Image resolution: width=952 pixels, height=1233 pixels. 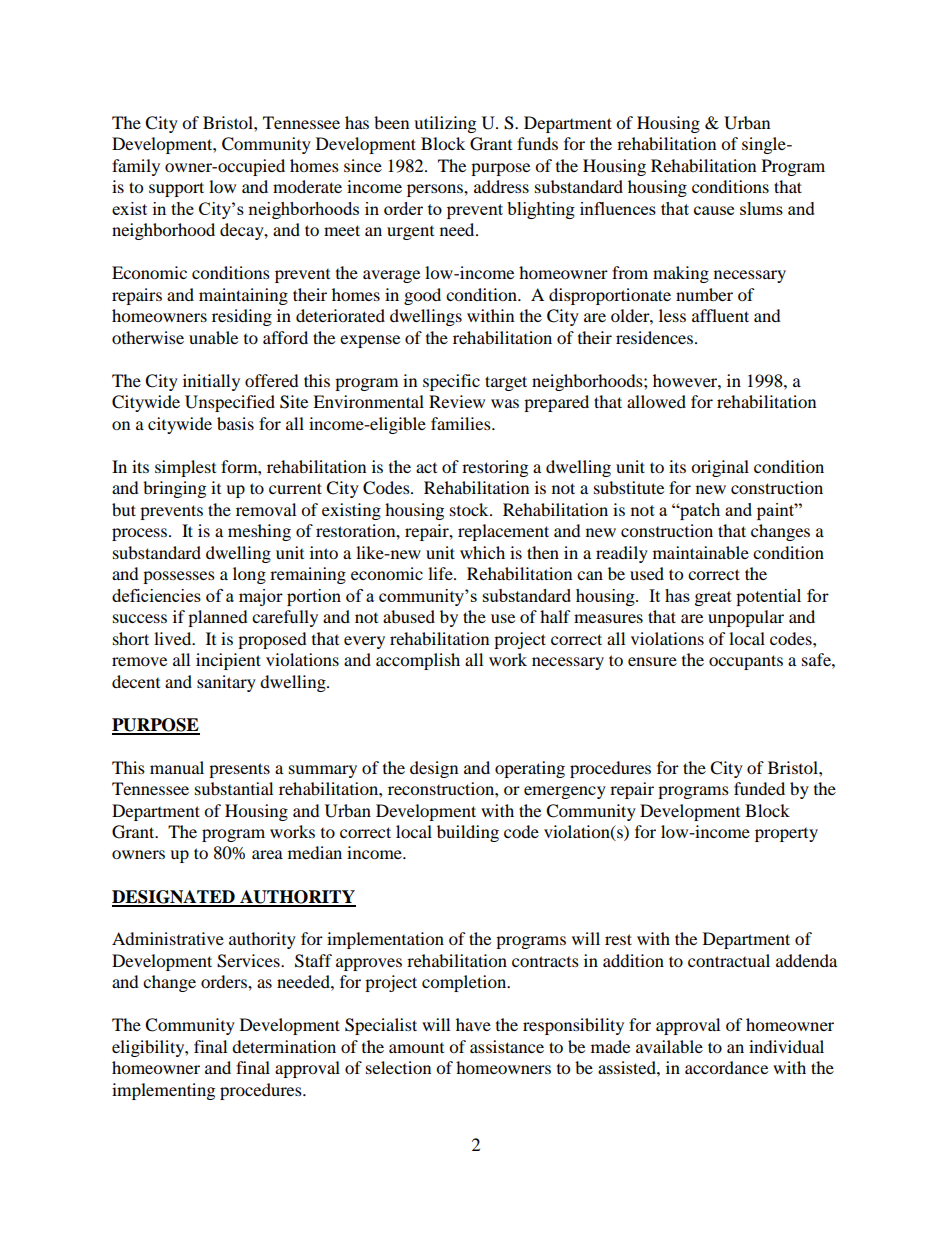 What do you see at coordinates (176, 189) in the document?
I see `support` at bounding box center [176, 189].
